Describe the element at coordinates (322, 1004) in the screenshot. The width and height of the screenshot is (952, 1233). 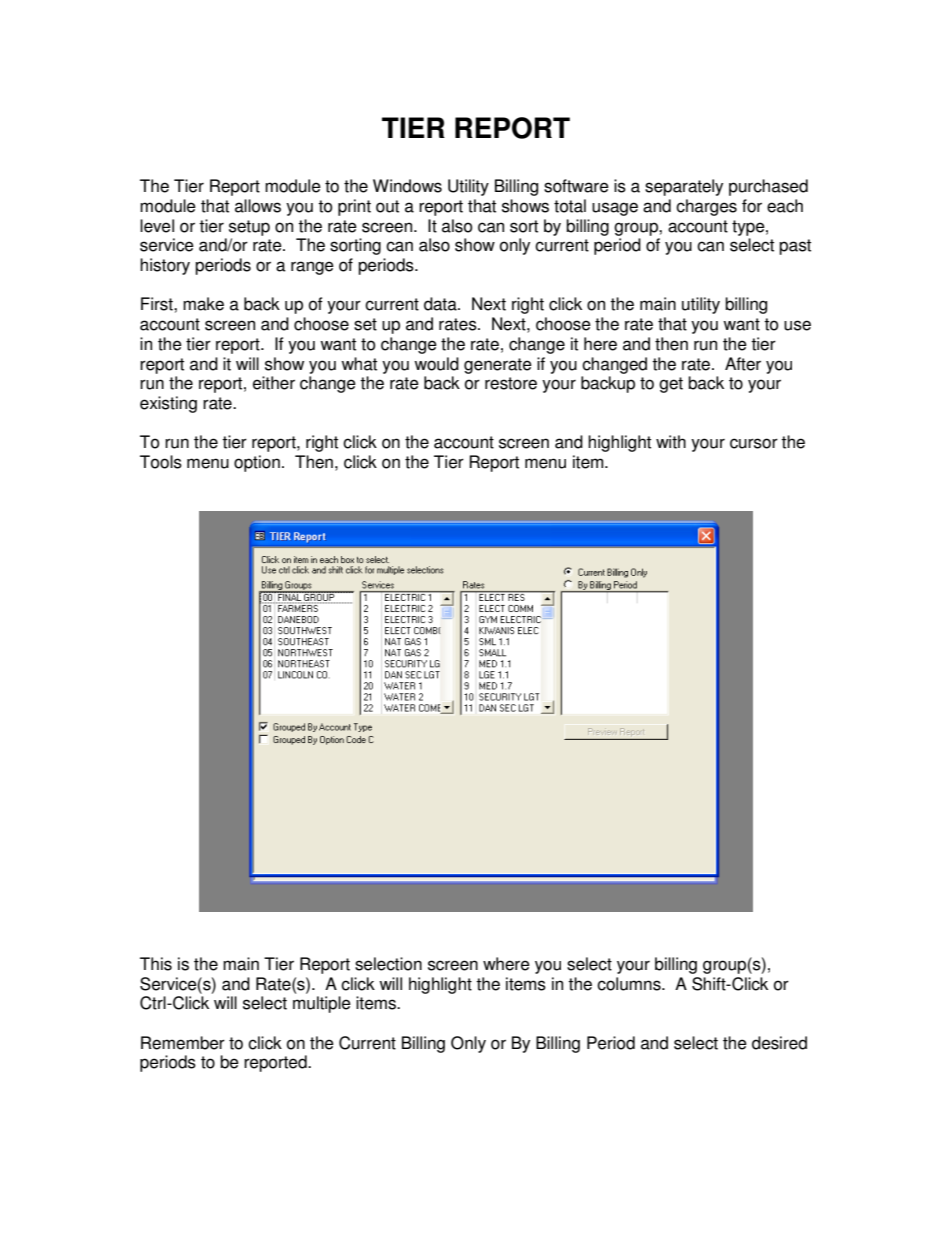
I see `multiple` at that location.
